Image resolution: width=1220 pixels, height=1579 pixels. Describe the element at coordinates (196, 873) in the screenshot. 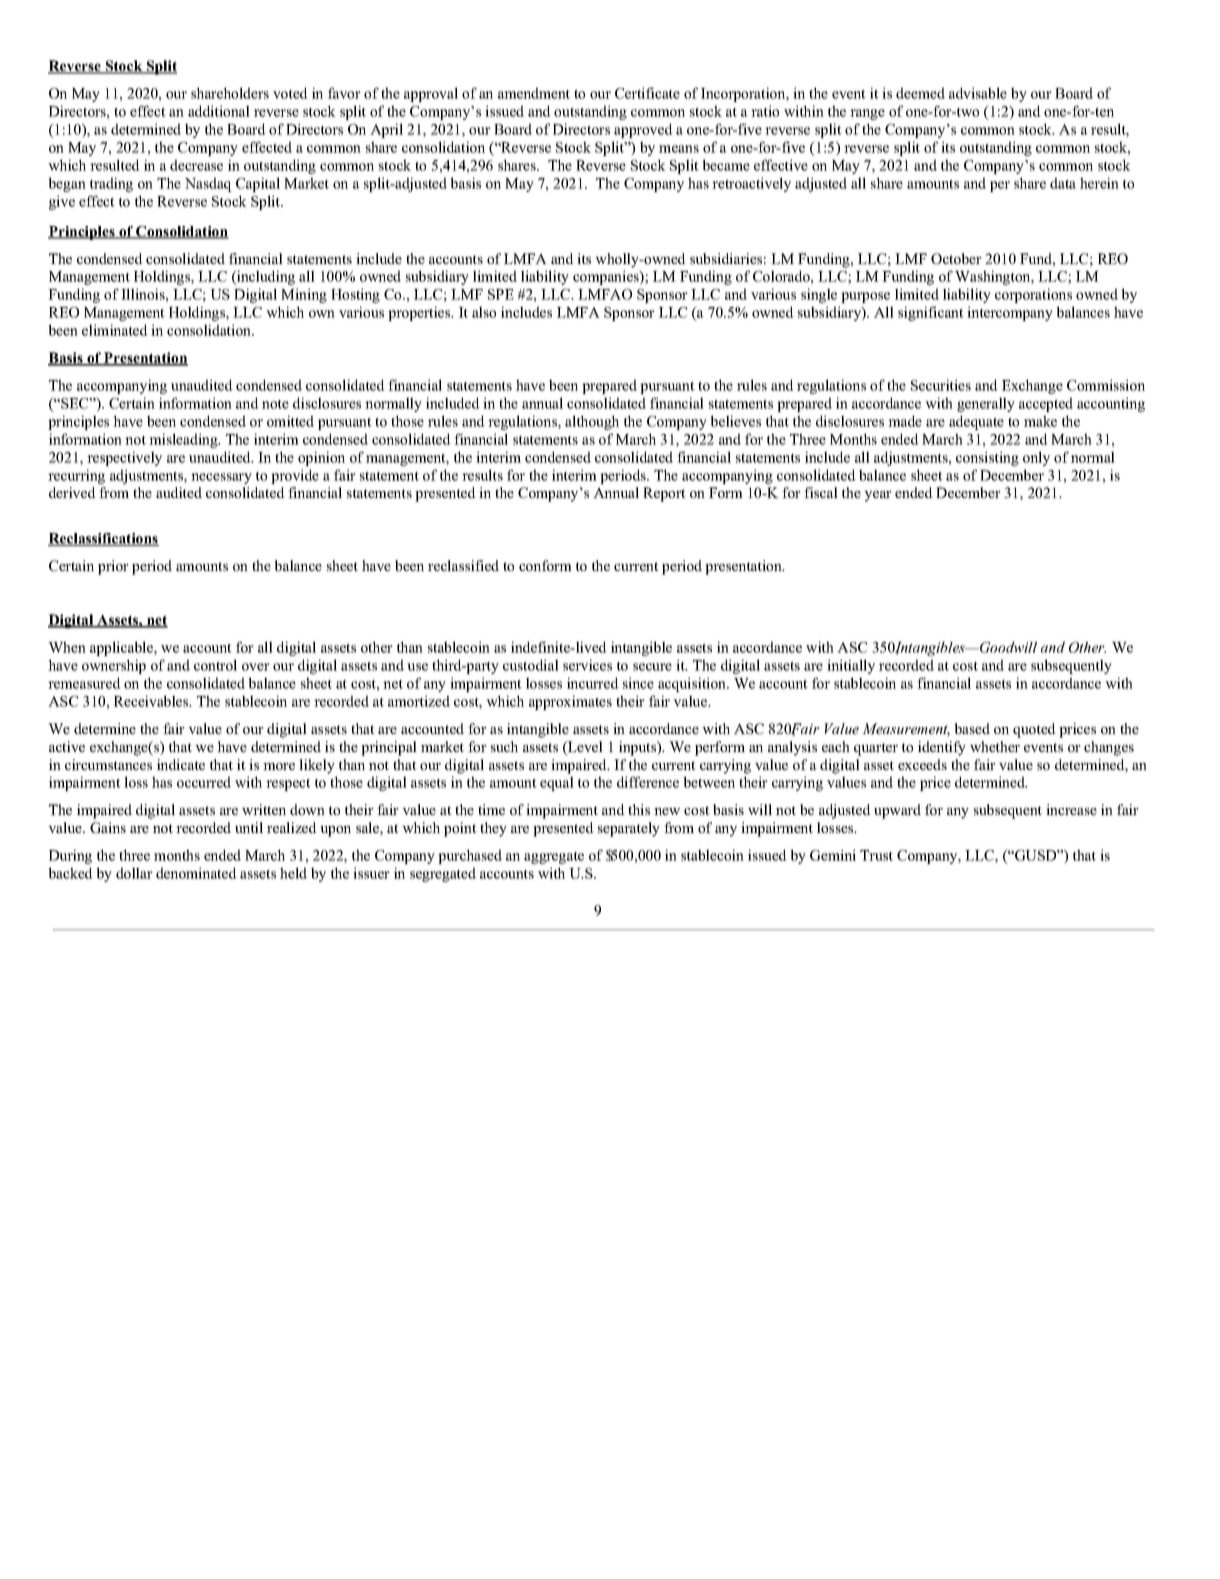

I see `denominated` at that location.
